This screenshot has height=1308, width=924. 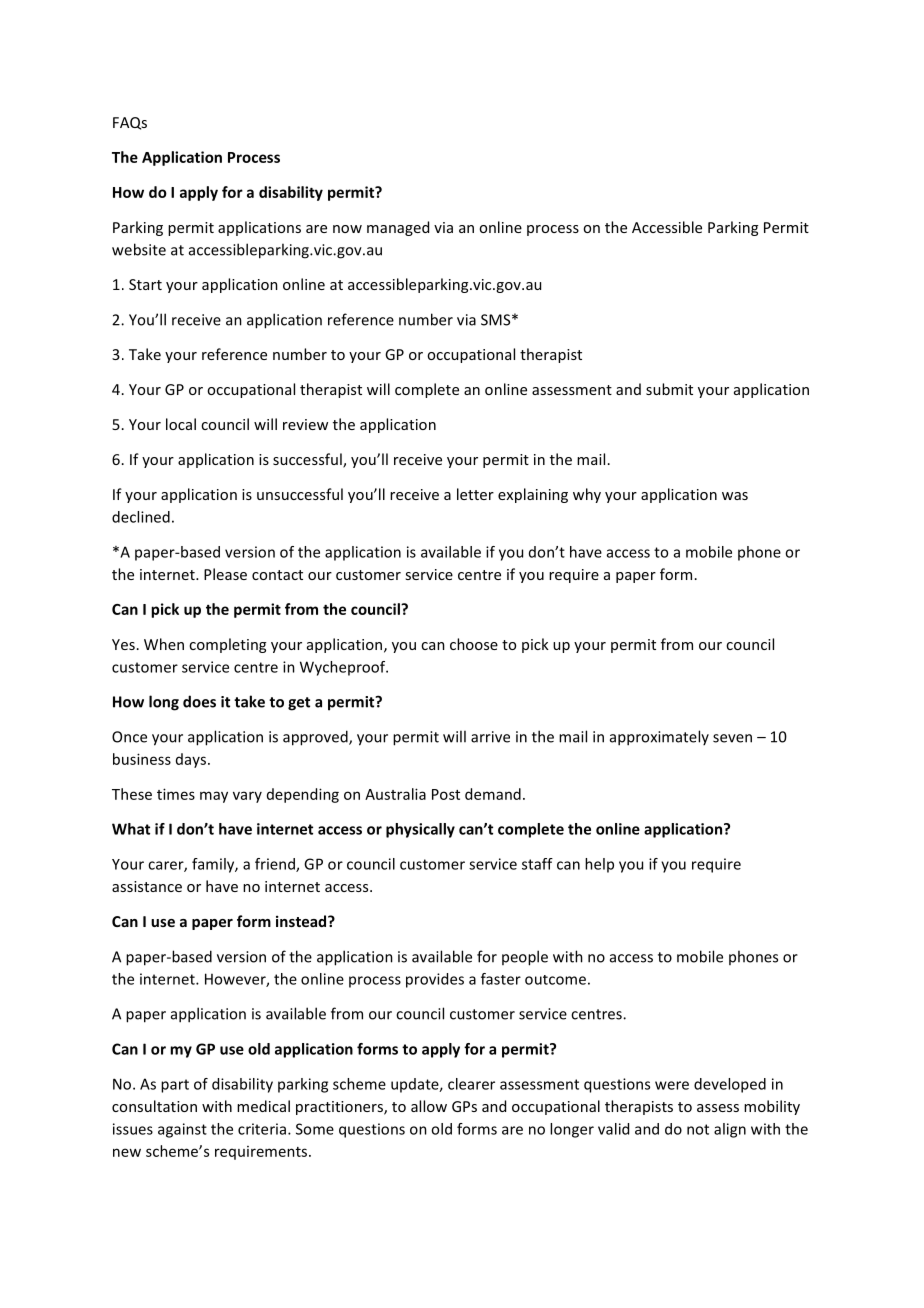 I want to click on physically, so click(x=420, y=830).
